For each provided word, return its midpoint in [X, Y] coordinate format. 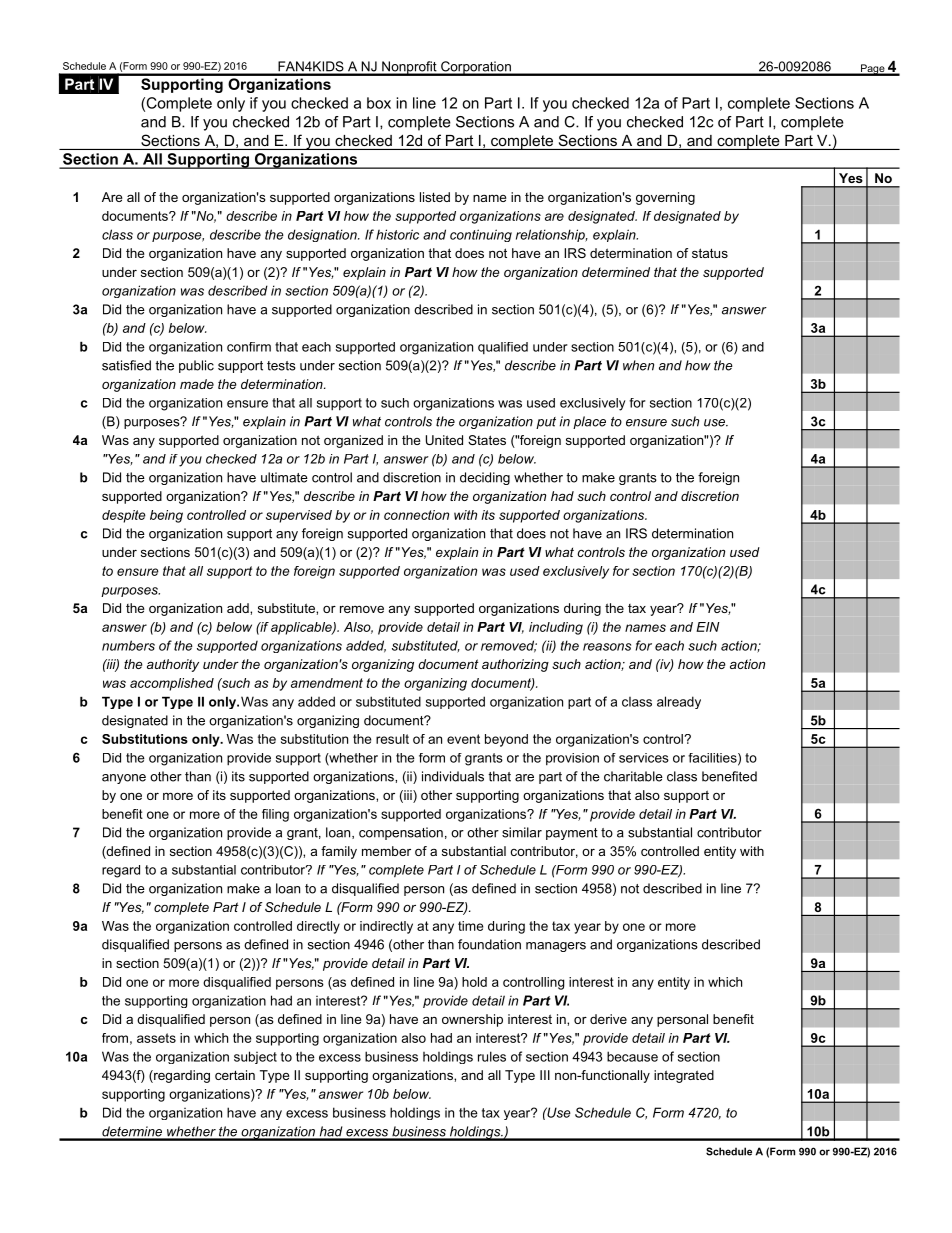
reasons [607, 647]
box [379, 103]
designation [323, 235]
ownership [472, 1020]
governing [665, 198]
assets [156, 1038]
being [166, 516]
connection [416, 515]
